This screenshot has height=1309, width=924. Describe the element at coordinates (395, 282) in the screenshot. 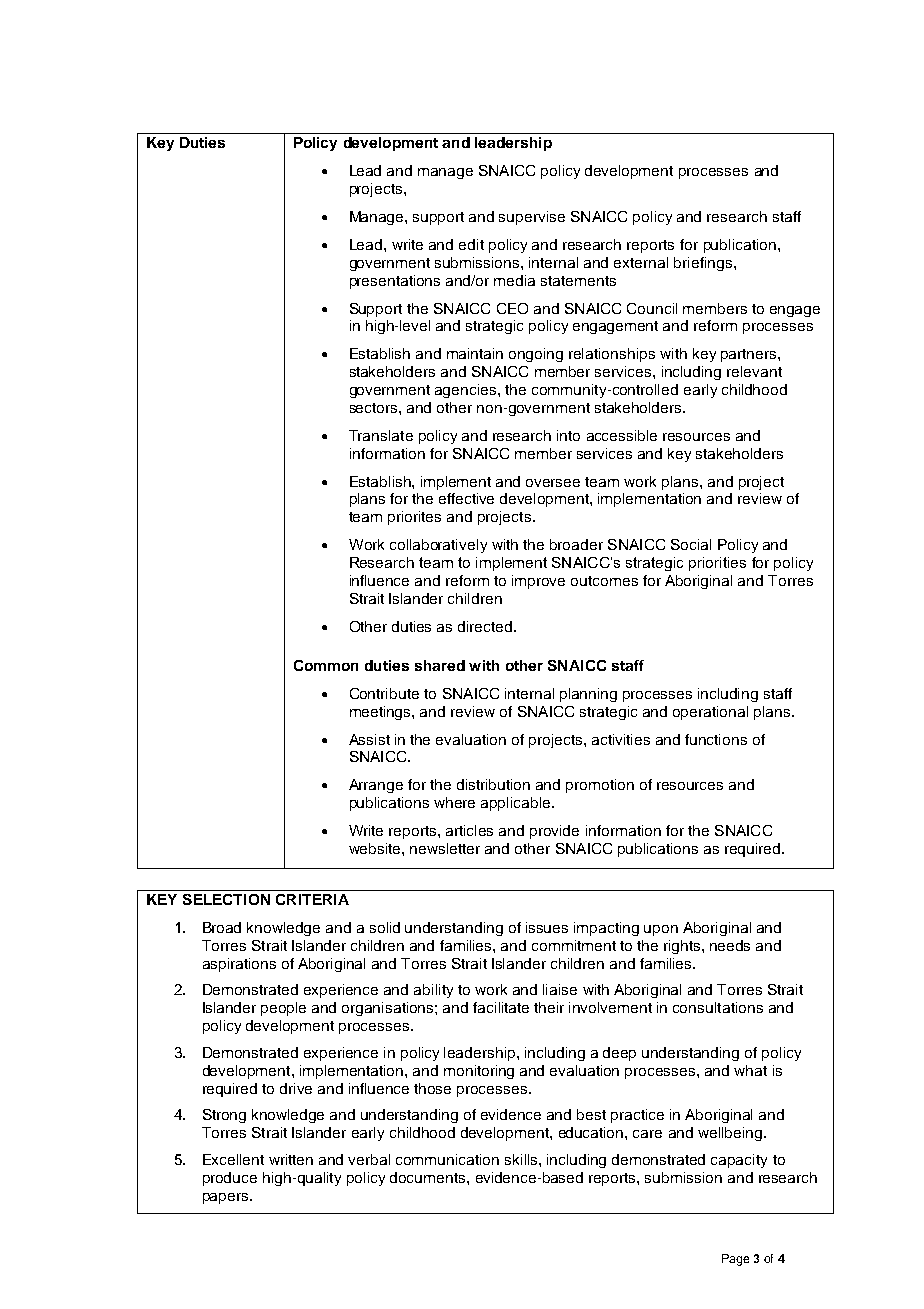

I see `presentations` at that location.
